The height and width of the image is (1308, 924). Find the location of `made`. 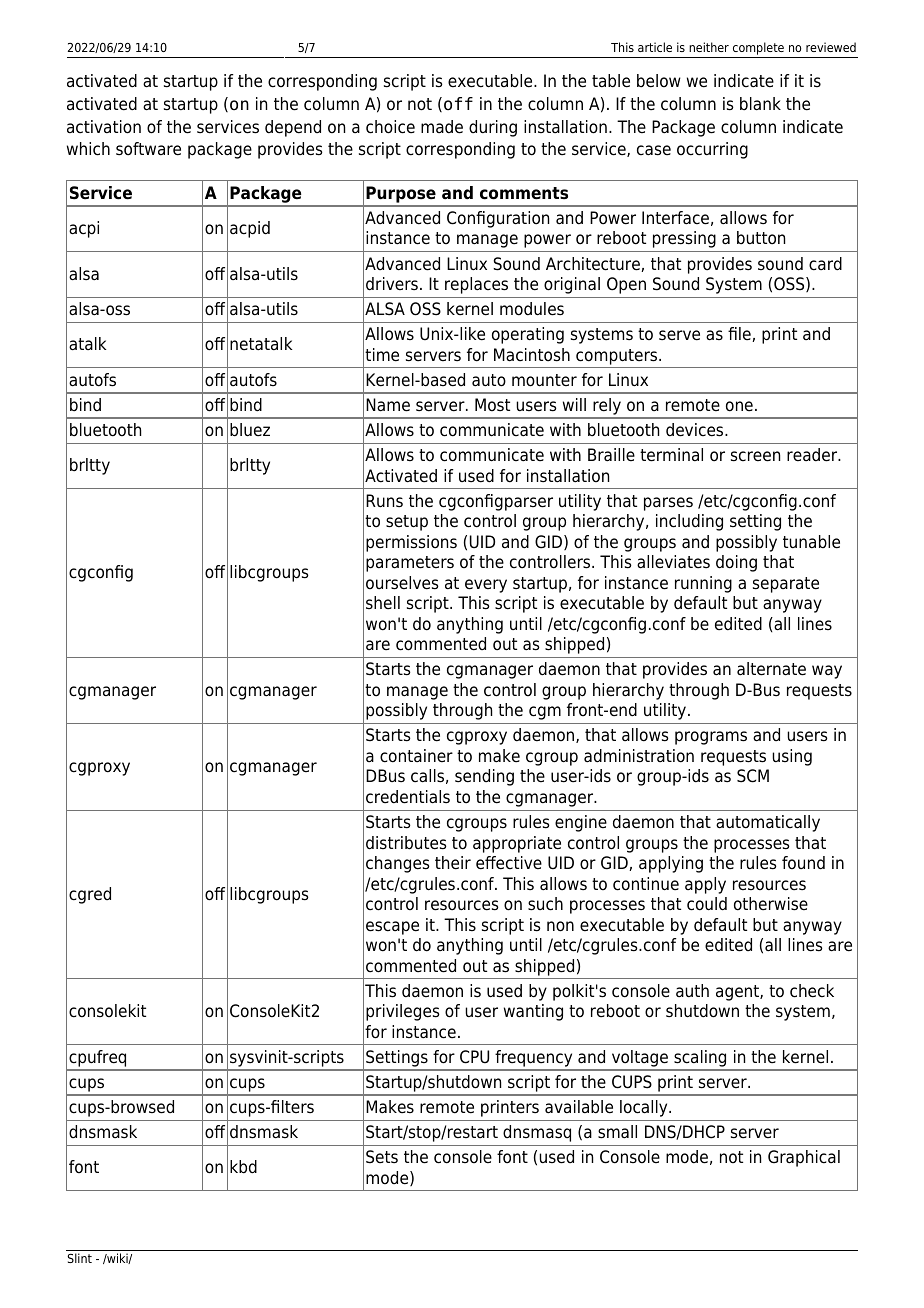

made is located at coordinates (442, 127).
